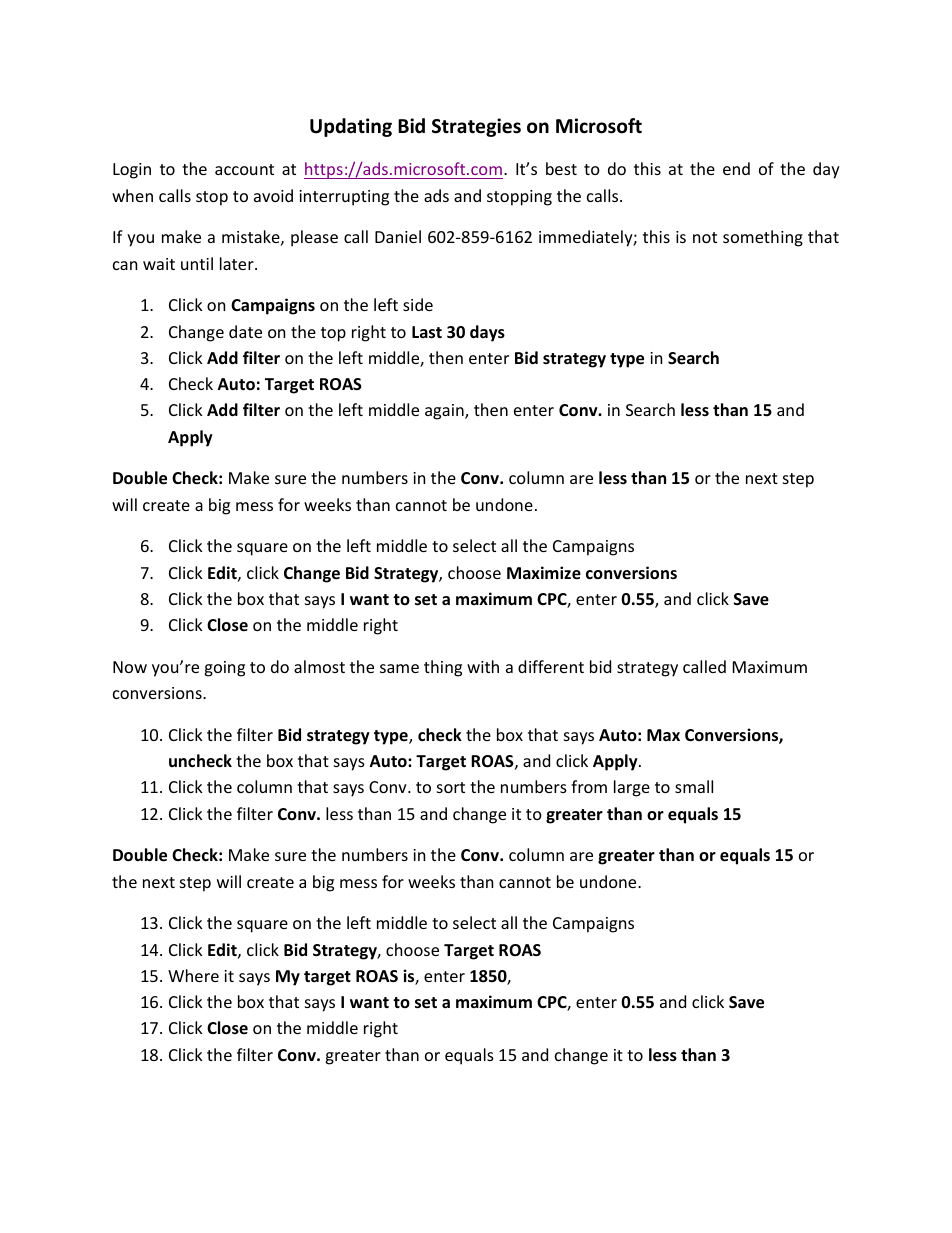 The height and width of the screenshot is (1233, 952). What do you see at coordinates (224, 669) in the screenshot?
I see `going` at bounding box center [224, 669].
